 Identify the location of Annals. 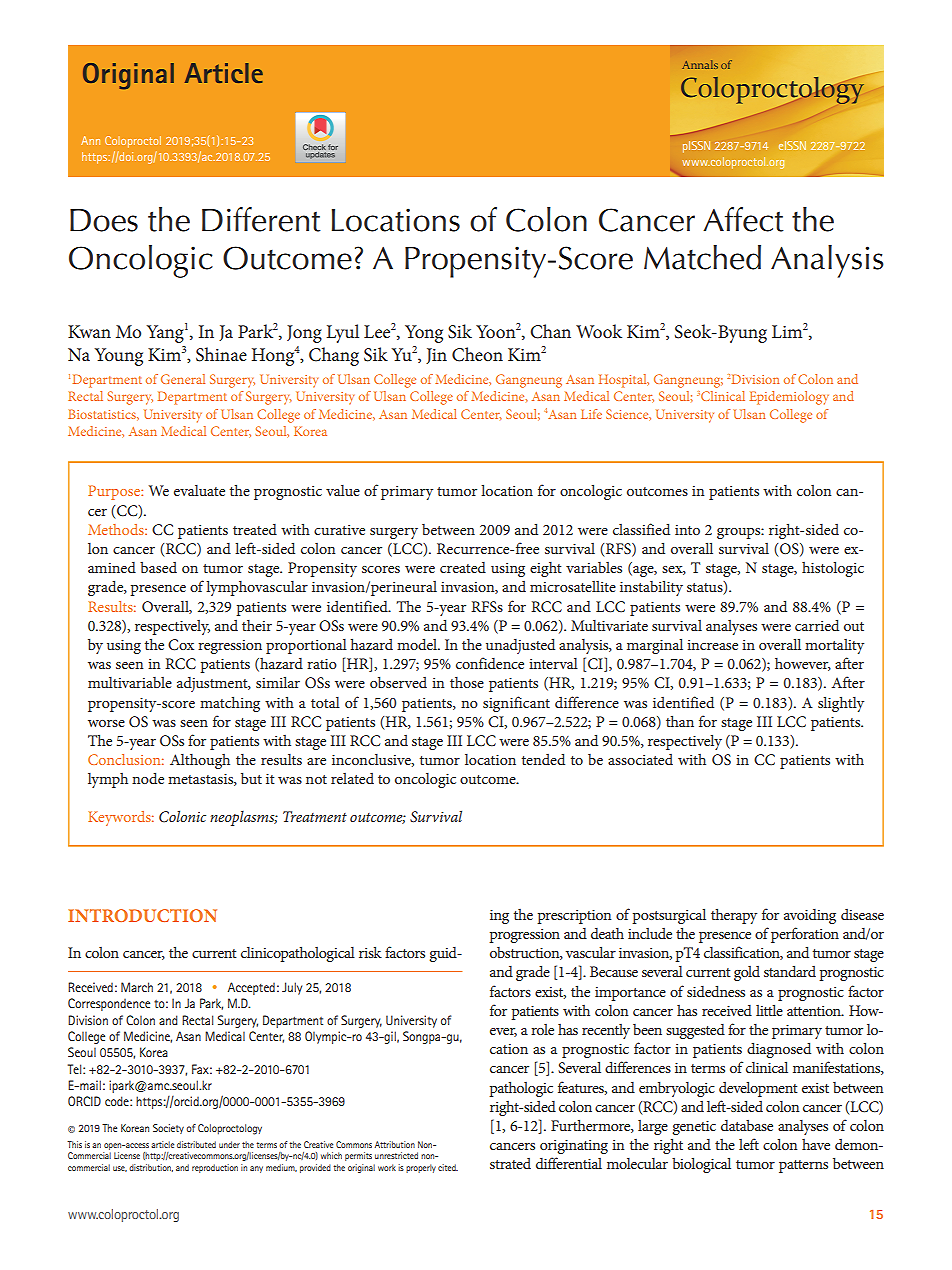
(700, 64).
